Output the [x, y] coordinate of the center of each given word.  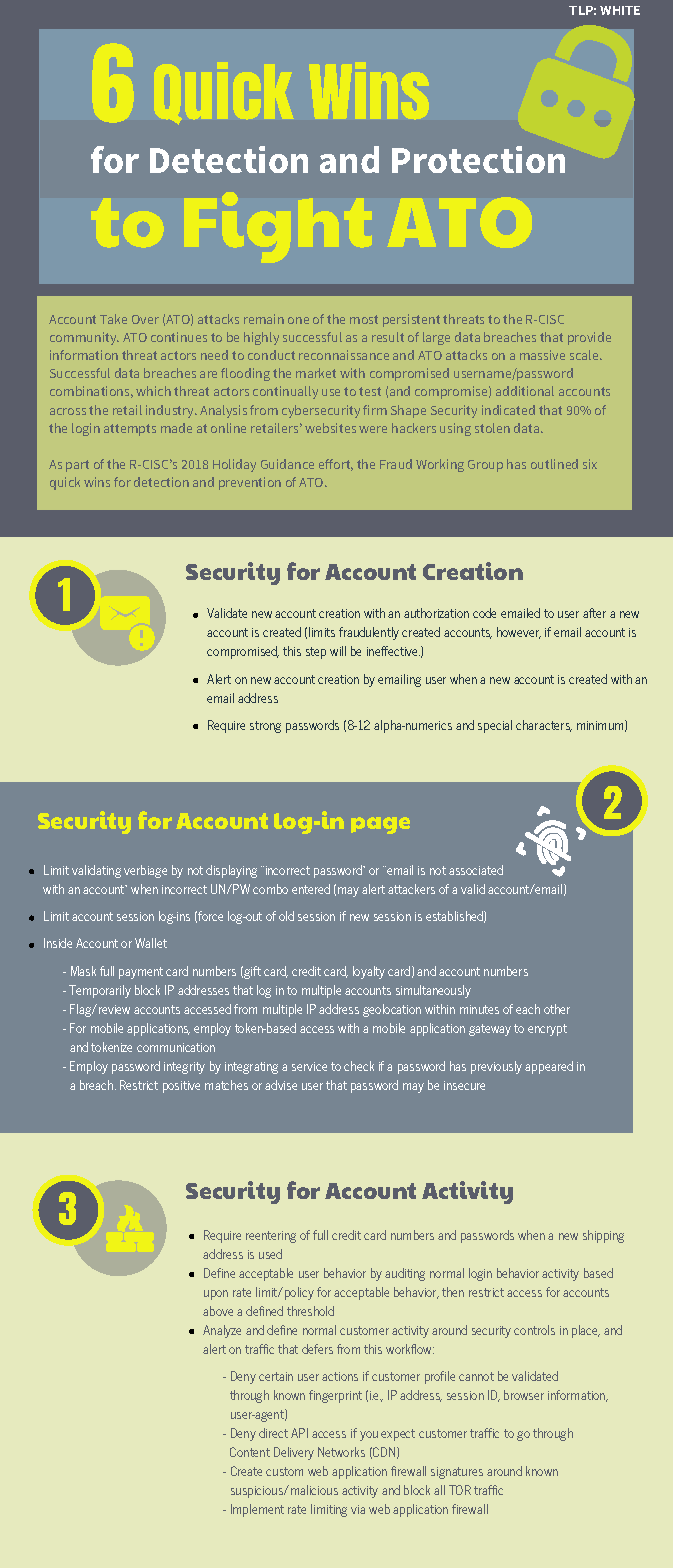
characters [544, 726]
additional [525, 391]
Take [113, 319]
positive [181, 1087]
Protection [478, 159]
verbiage [145, 871]
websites [330, 428]
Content [250, 1452]
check [359, 1066]
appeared [549, 1067]
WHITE [620, 10]
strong [265, 727]
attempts [130, 430]
